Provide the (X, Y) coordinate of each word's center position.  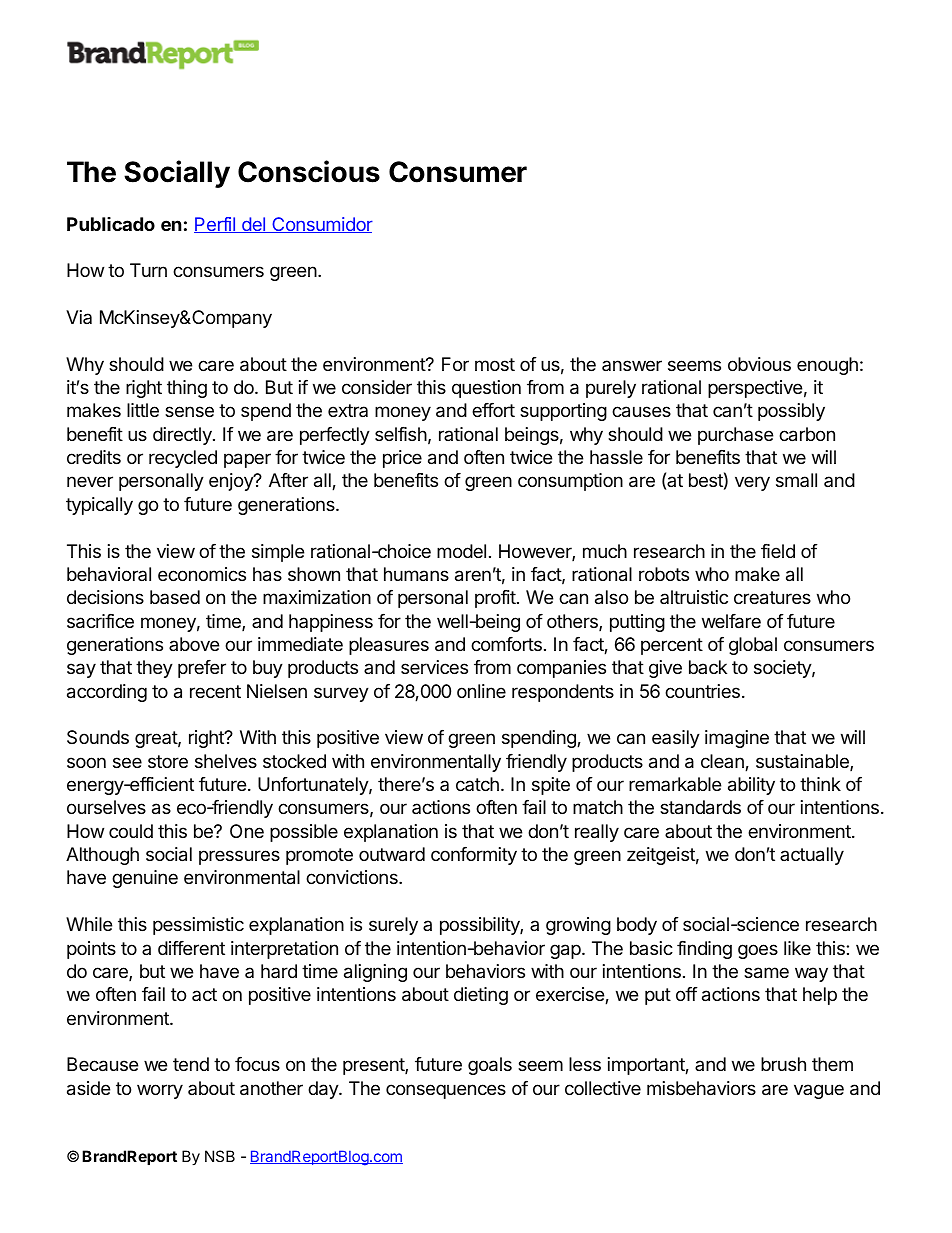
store (168, 761)
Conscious (309, 171)
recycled (183, 459)
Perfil (215, 225)
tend (191, 1064)
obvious (759, 364)
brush (783, 1064)
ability (751, 786)
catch (477, 784)
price (402, 459)
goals (490, 1066)
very (752, 483)
